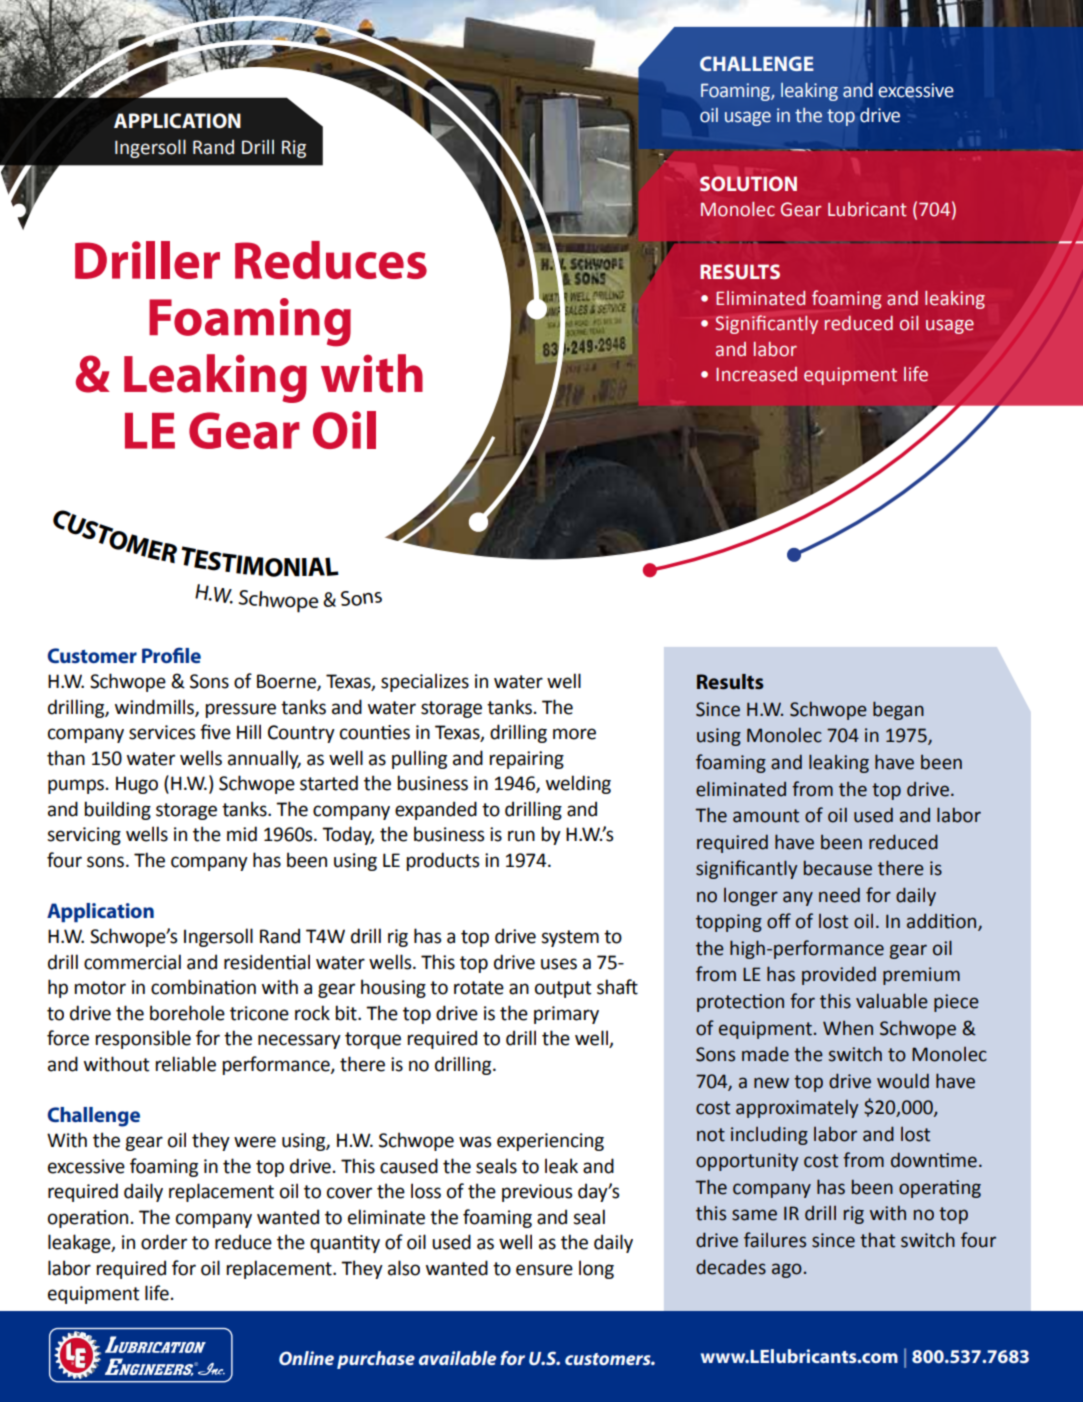  I want to click on SOLUTION, so click(748, 183).
